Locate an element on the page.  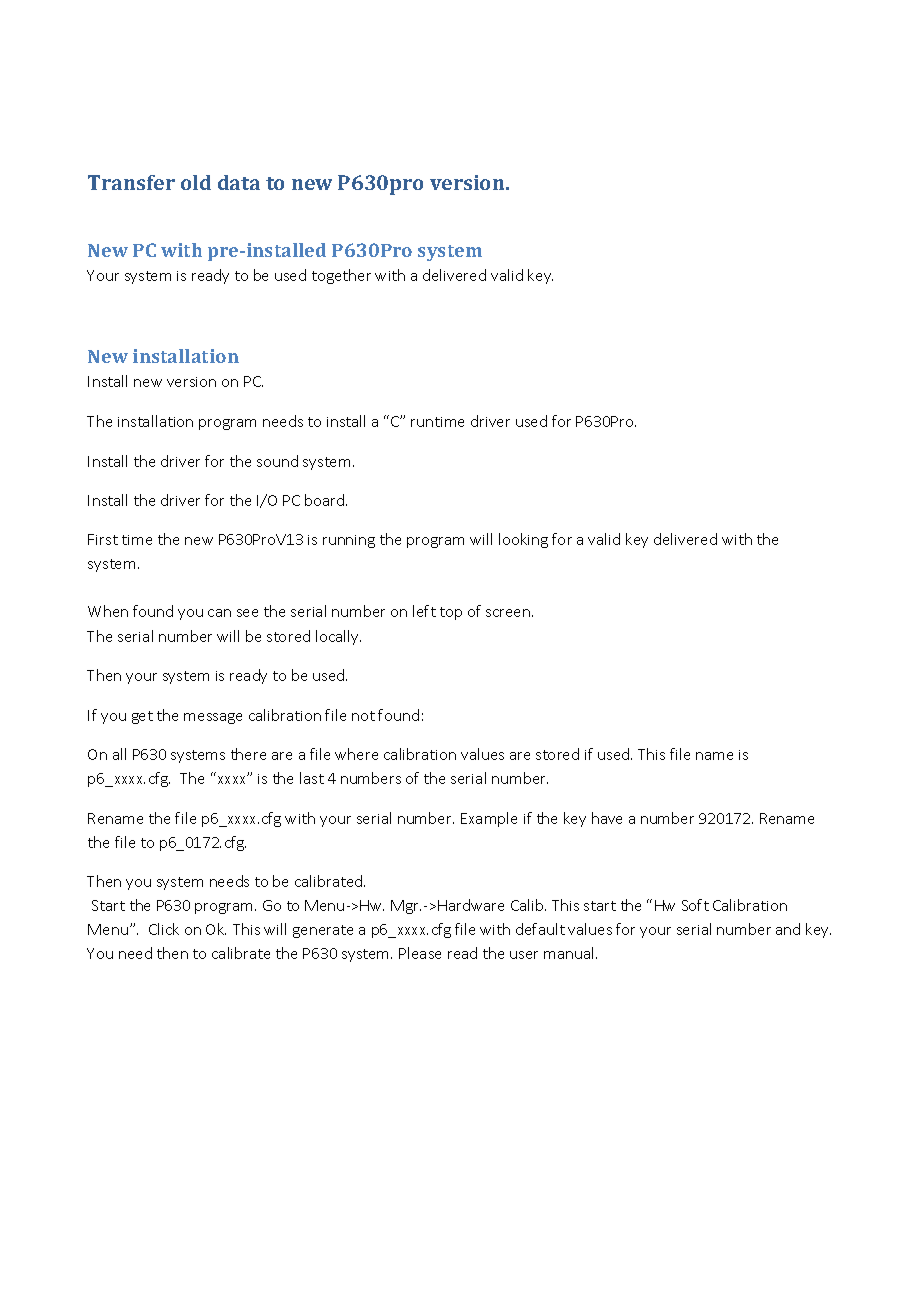
Click is located at coordinates (164, 929).
